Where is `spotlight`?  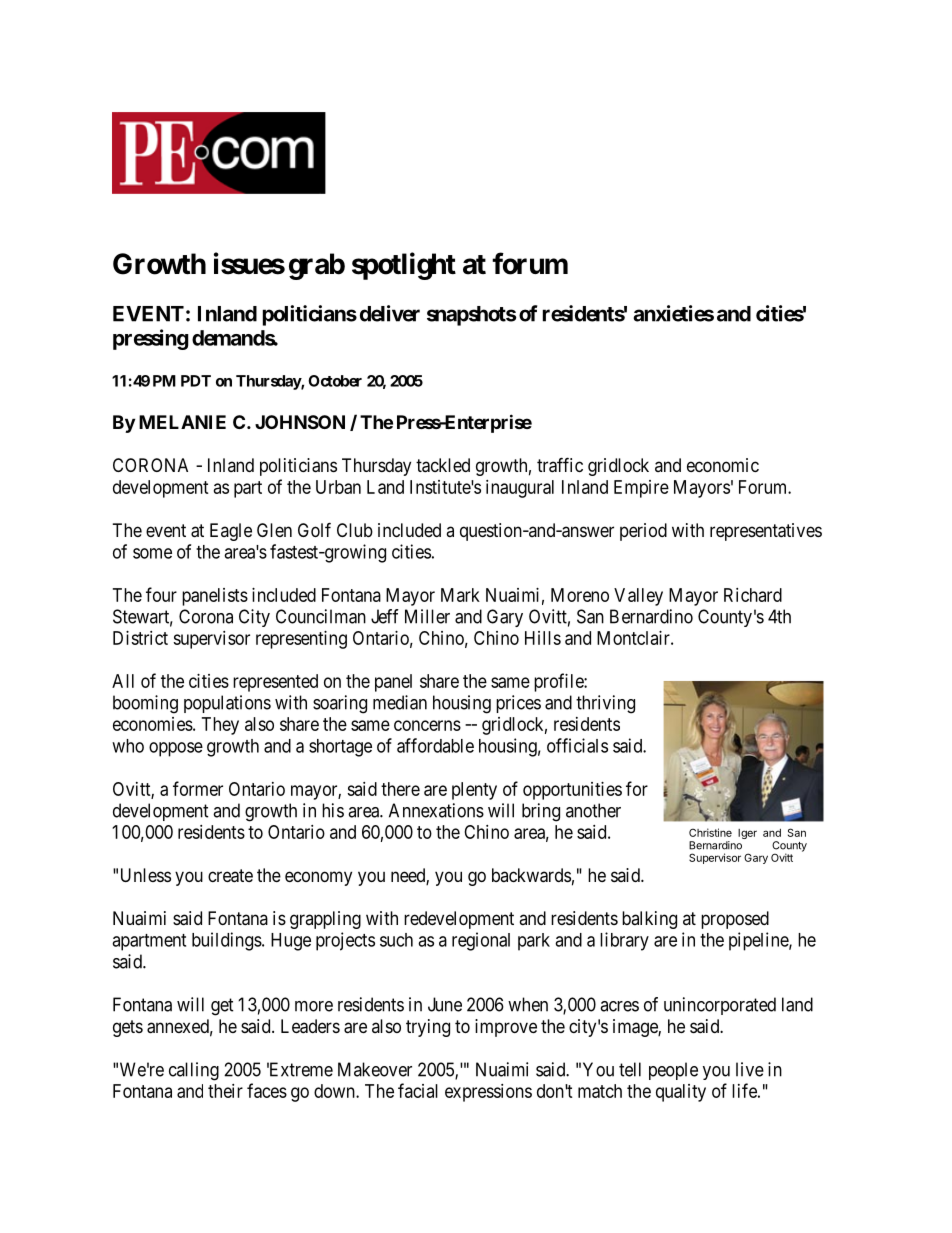
spotlight is located at coordinates (404, 266).
